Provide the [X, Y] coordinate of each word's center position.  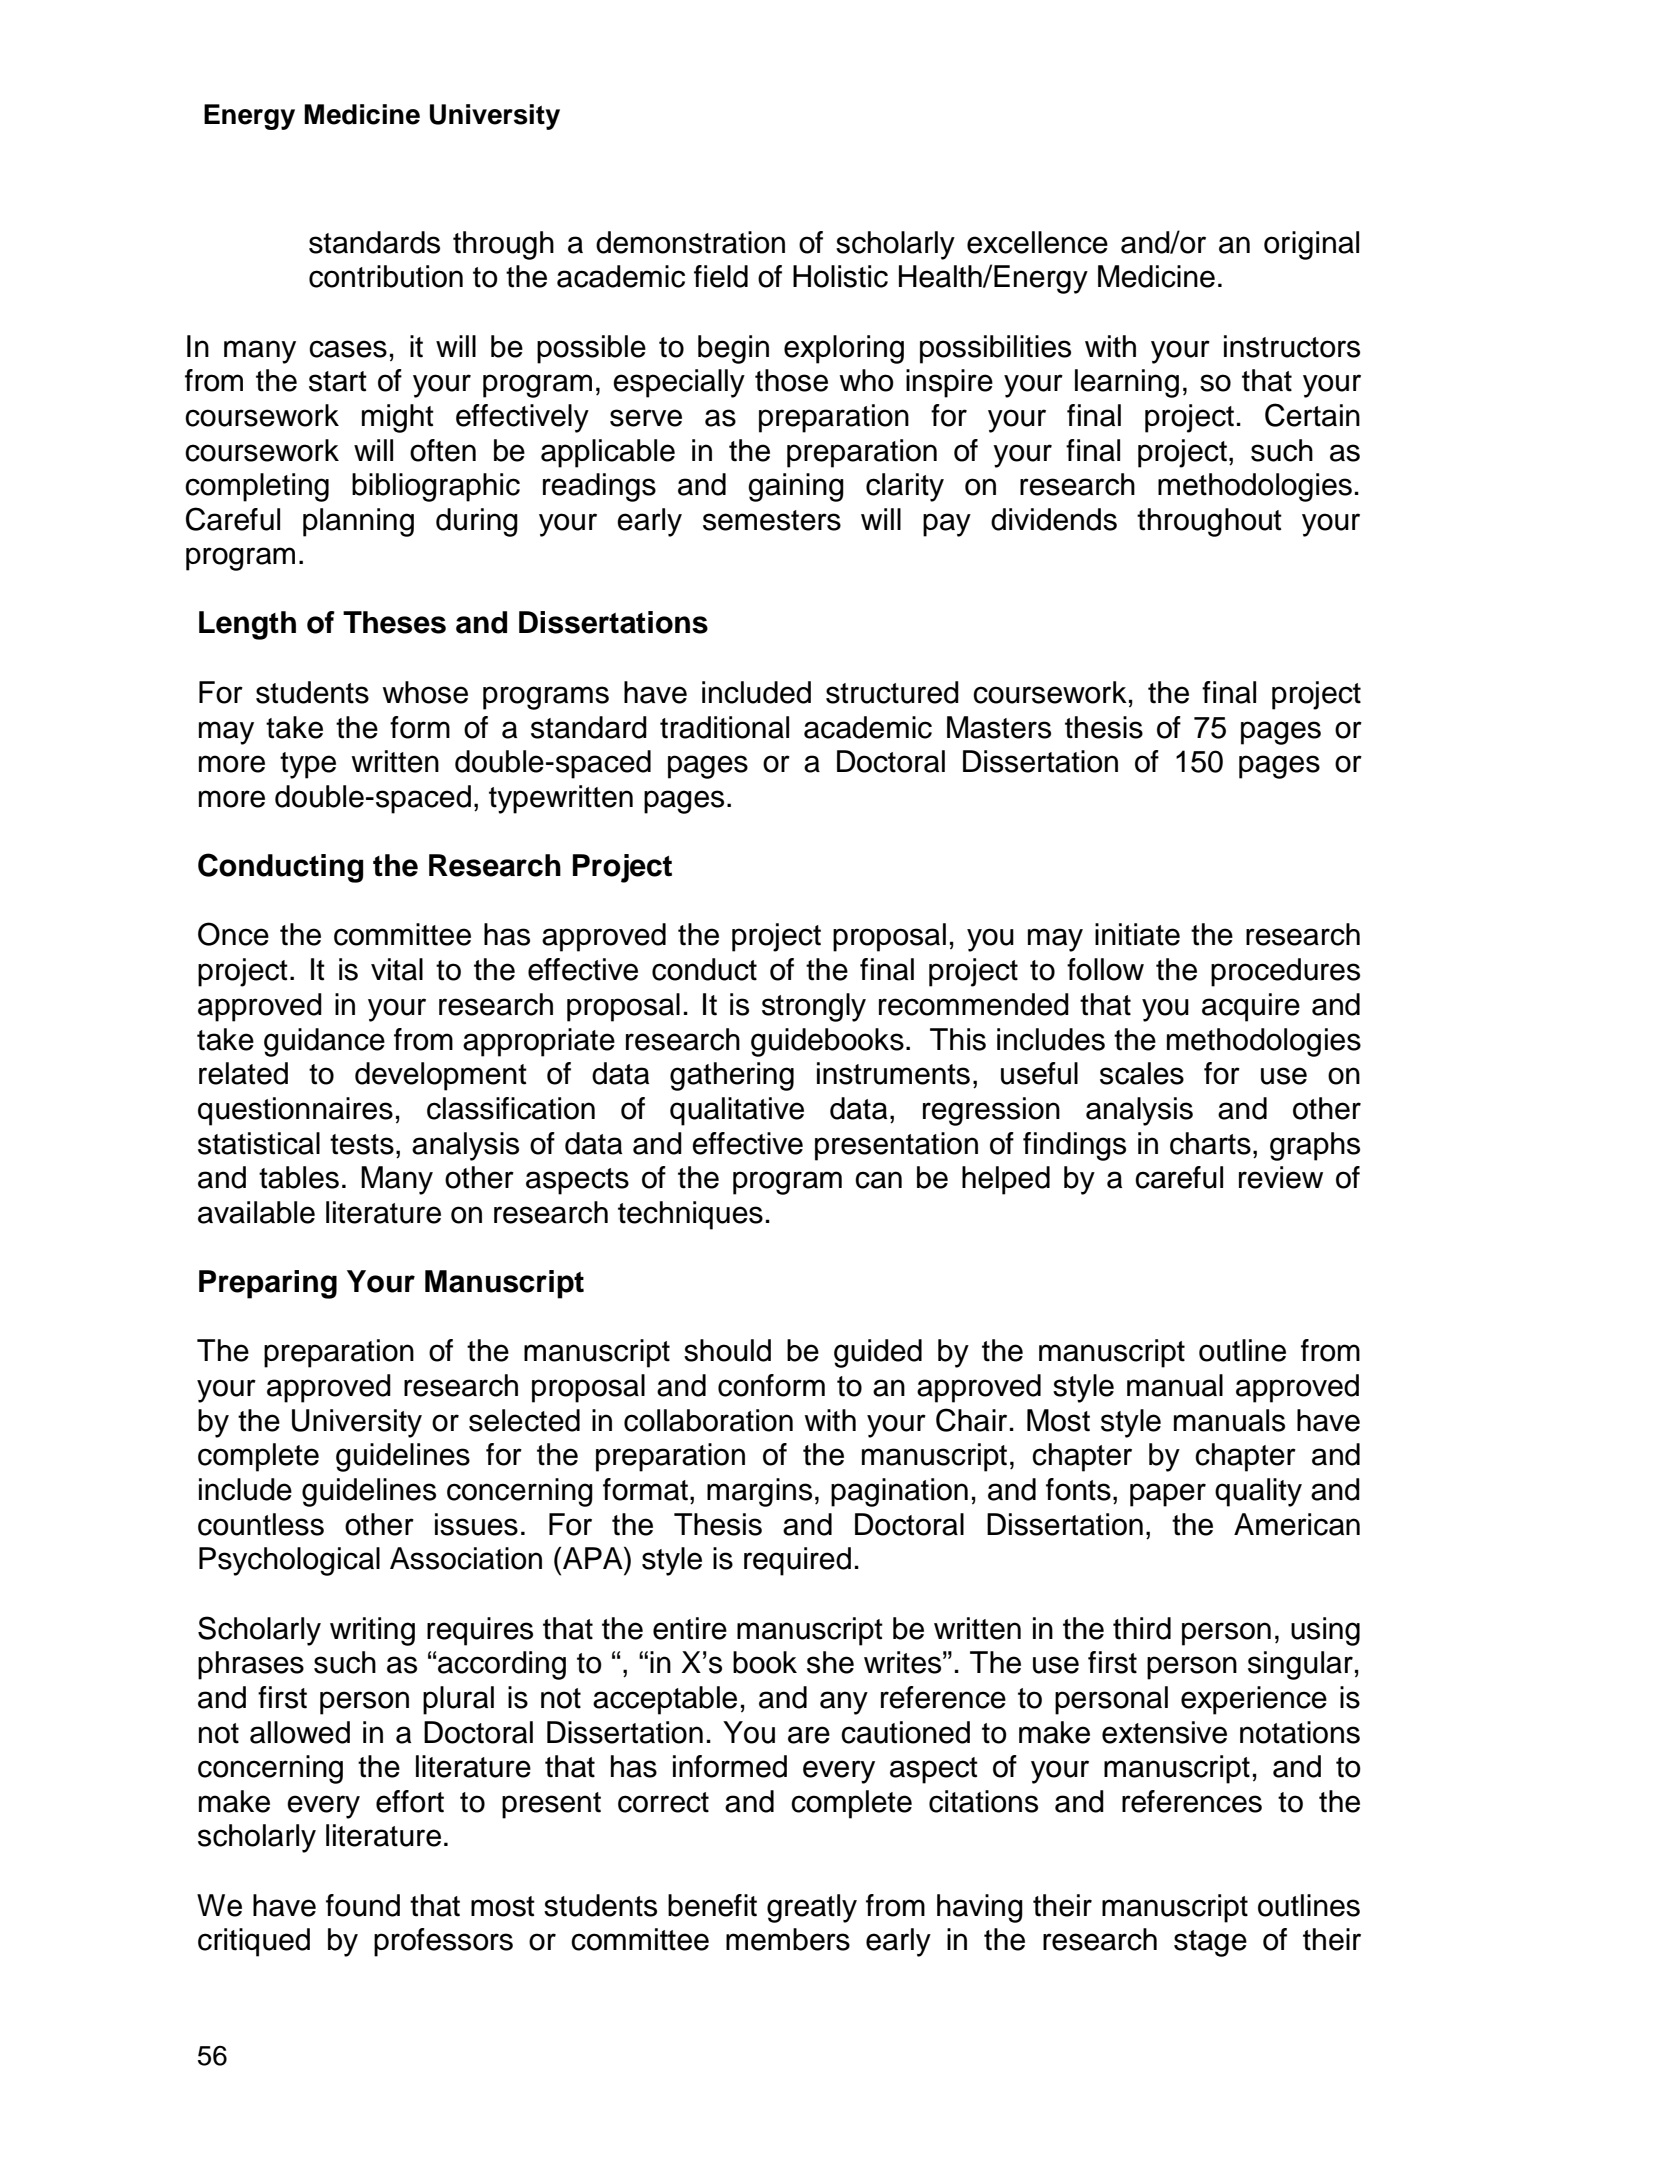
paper [1168, 1495]
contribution [386, 276]
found [363, 1905]
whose [425, 692]
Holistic [840, 276]
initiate [1137, 934]
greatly [812, 1908]
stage [1210, 1943]
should [727, 1350]
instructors [1292, 346]
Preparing [268, 1284]
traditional [724, 727]
